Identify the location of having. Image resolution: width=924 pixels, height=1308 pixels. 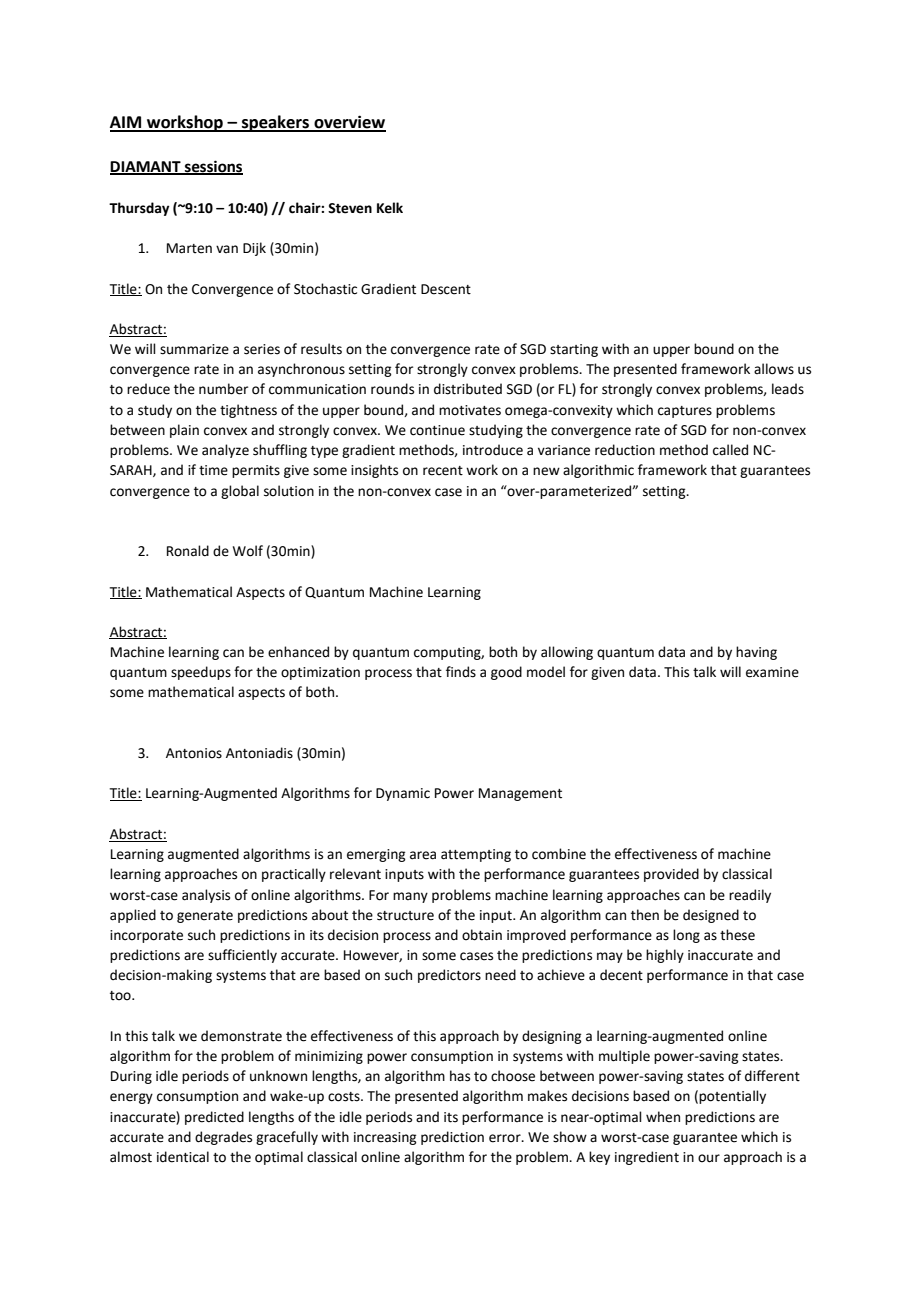
(756, 653).
